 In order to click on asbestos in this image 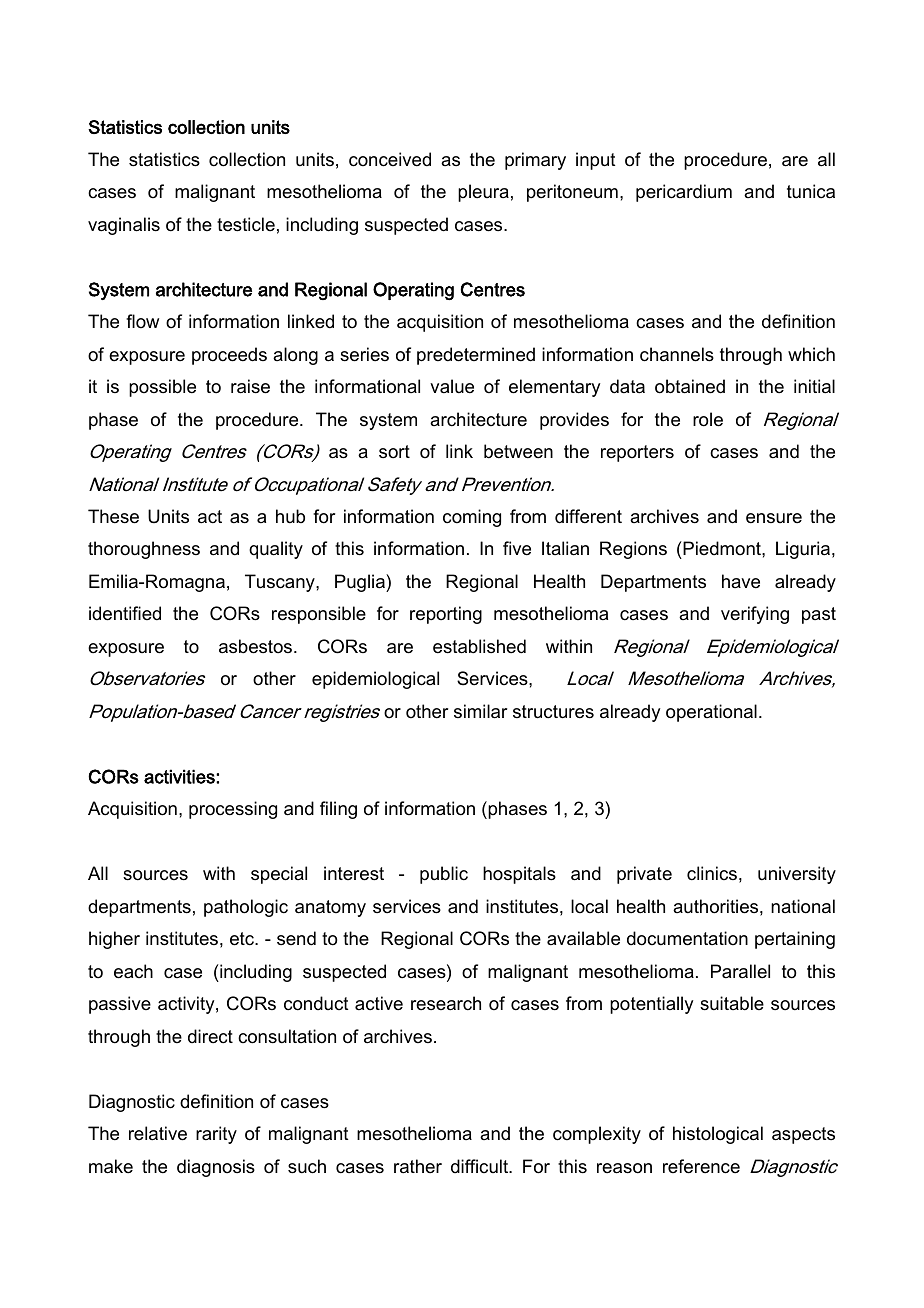, I will do `click(257, 646)`.
